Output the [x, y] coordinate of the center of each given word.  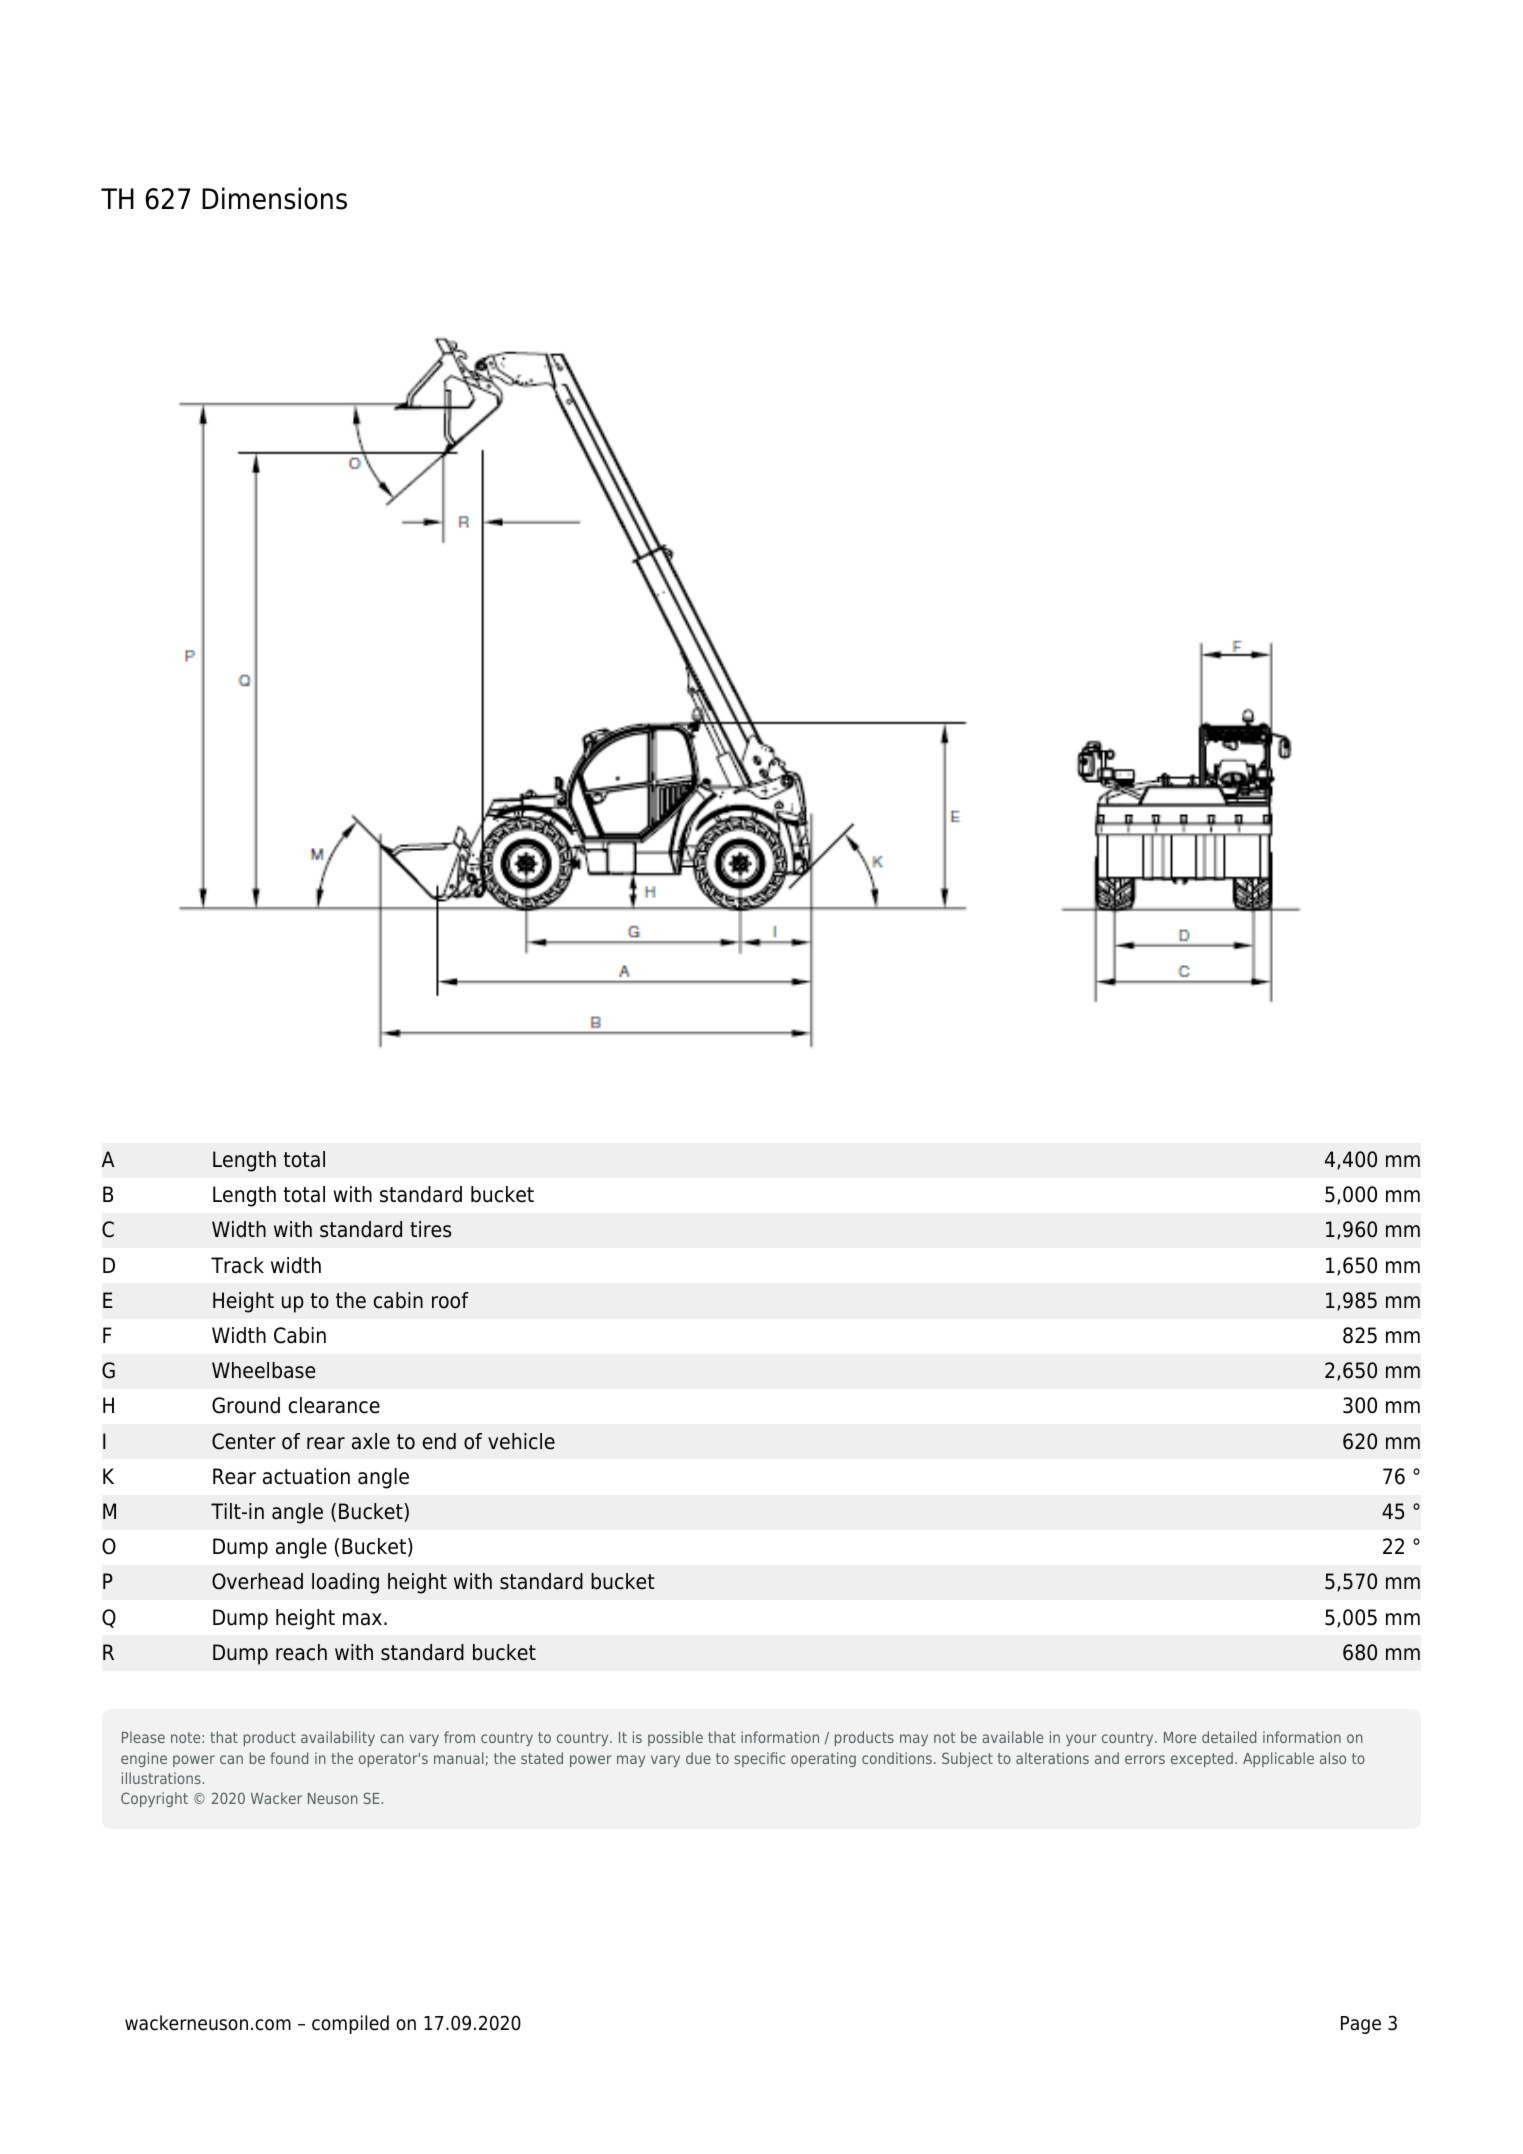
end [439, 1441]
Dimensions [274, 198]
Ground [246, 1405]
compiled [350, 2024]
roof [450, 1300]
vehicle [521, 1441]
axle [371, 1441]
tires [430, 1229]
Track [237, 1265]
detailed [1229, 1737]
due [698, 1758]
